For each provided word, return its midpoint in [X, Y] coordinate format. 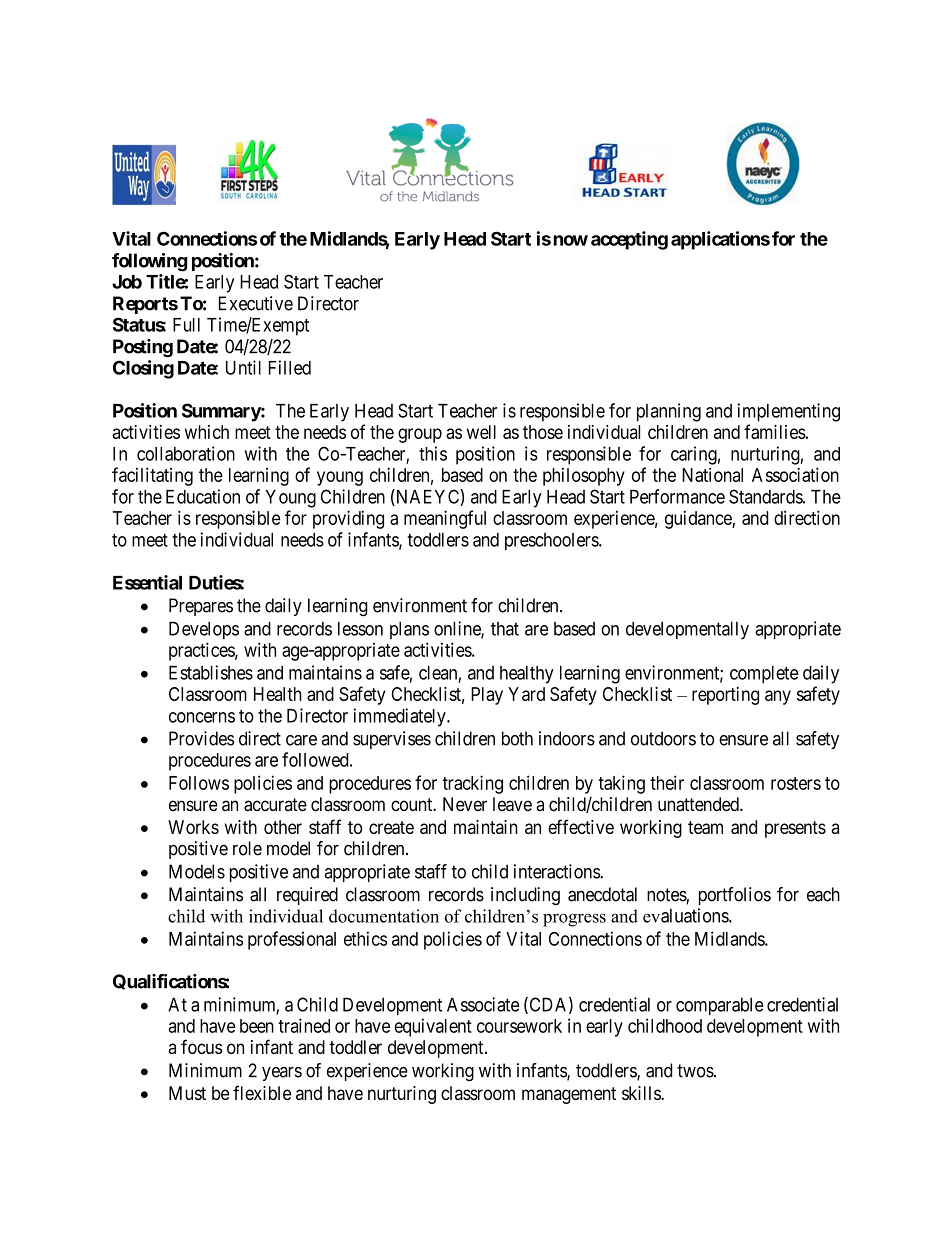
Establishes [211, 672]
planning [669, 412]
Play [487, 696]
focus [201, 1046]
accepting [629, 240]
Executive [256, 303]
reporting [725, 696]
